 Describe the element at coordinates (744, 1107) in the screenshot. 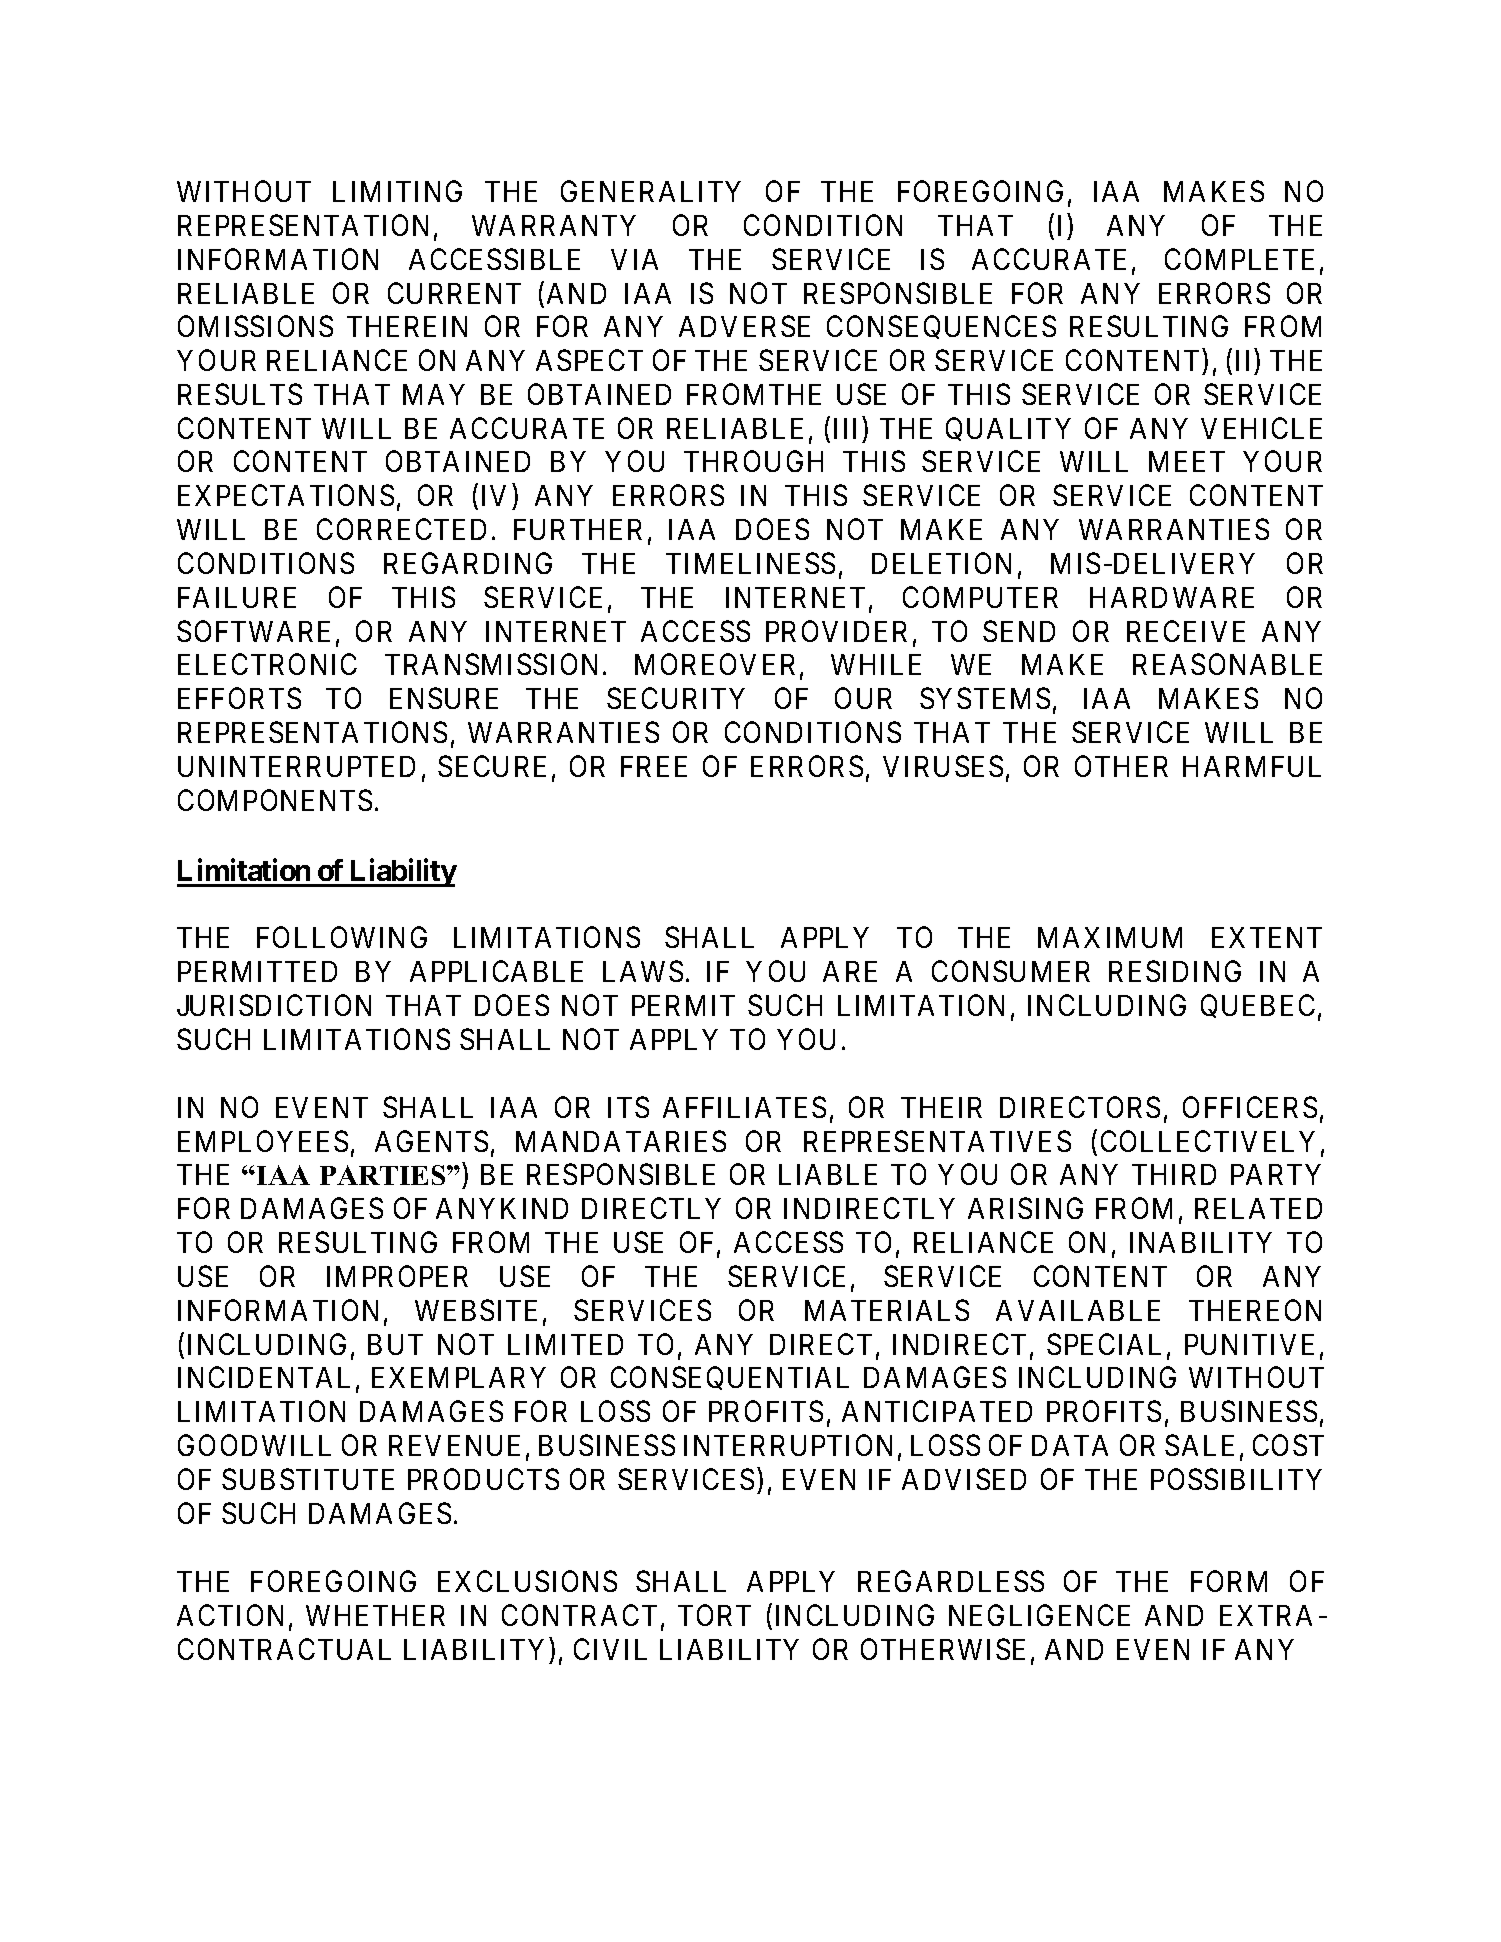

I see `AFFILIATES` at that location.
